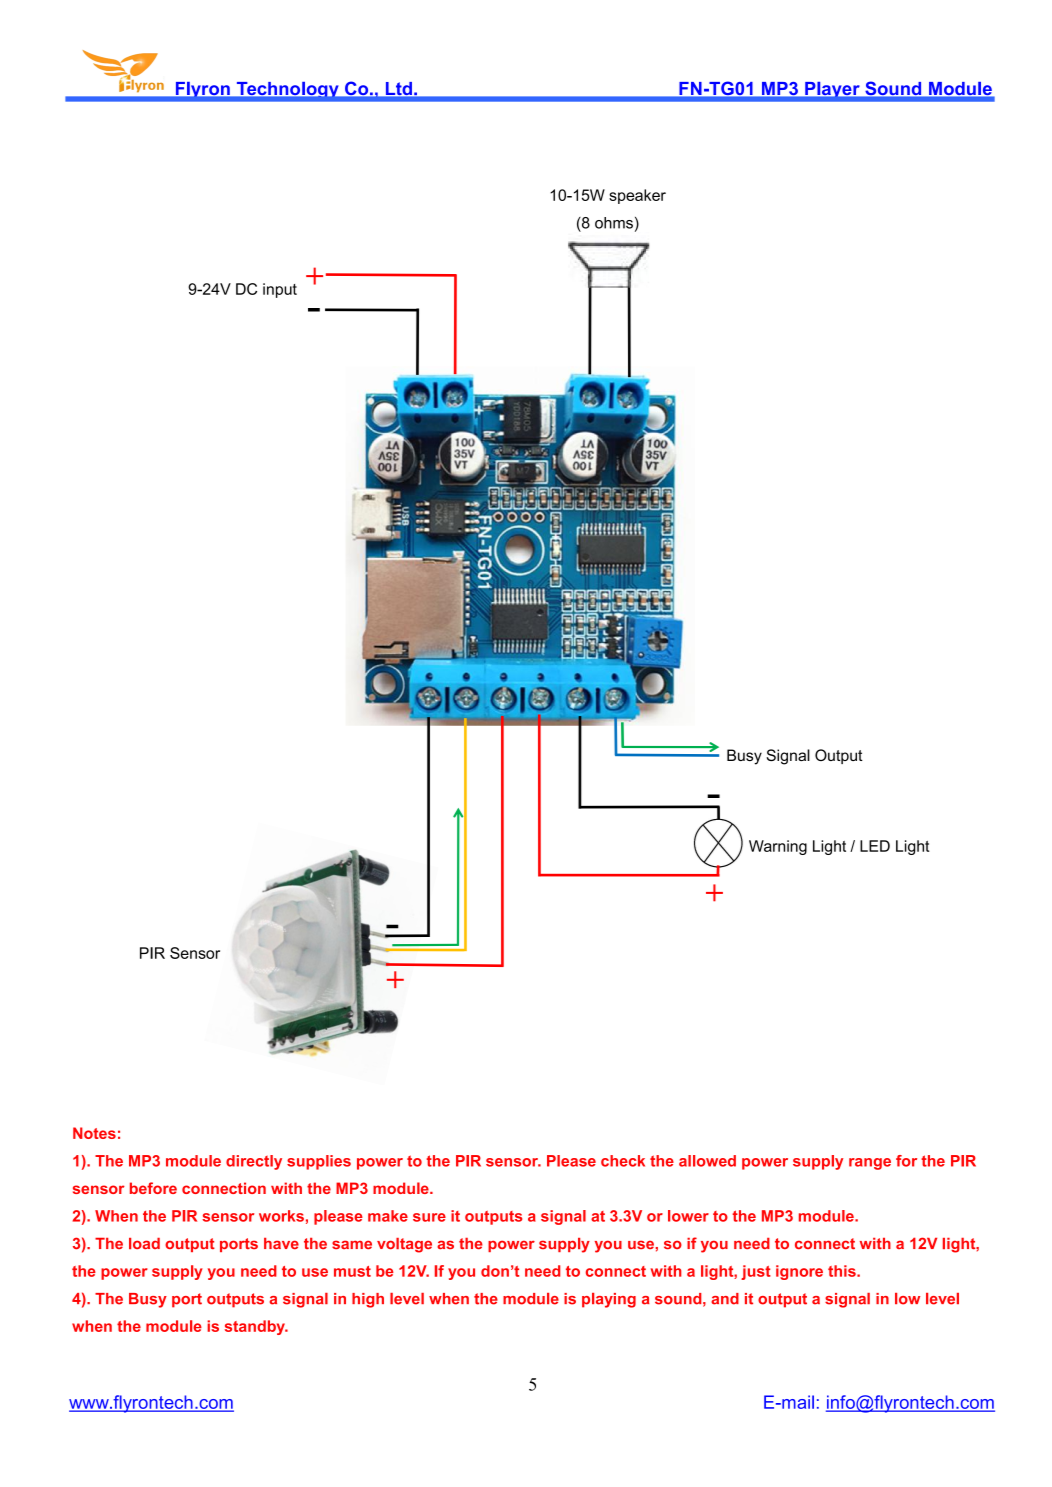 The image size is (1052, 1487). What do you see at coordinates (614, 223) in the screenshot?
I see `ohms` at bounding box center [614, 223].
